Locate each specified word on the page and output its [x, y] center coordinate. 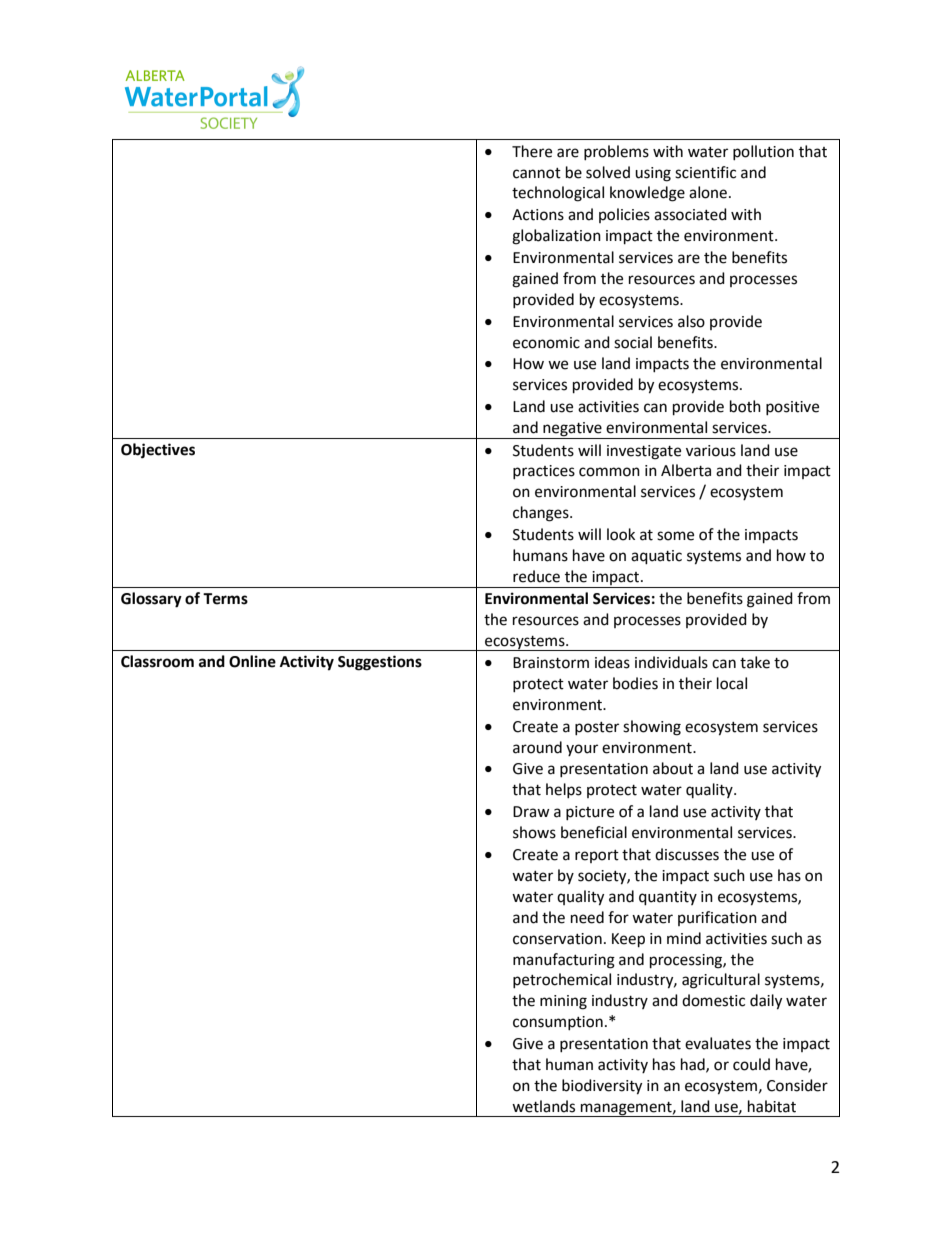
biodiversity [602, 1087]
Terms [225, 599]
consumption [558, 1023]
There [532, 151]
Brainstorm [551, 663]
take [755, 662]
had [694, 1065]
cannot [537, 173]
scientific [705, 172]
